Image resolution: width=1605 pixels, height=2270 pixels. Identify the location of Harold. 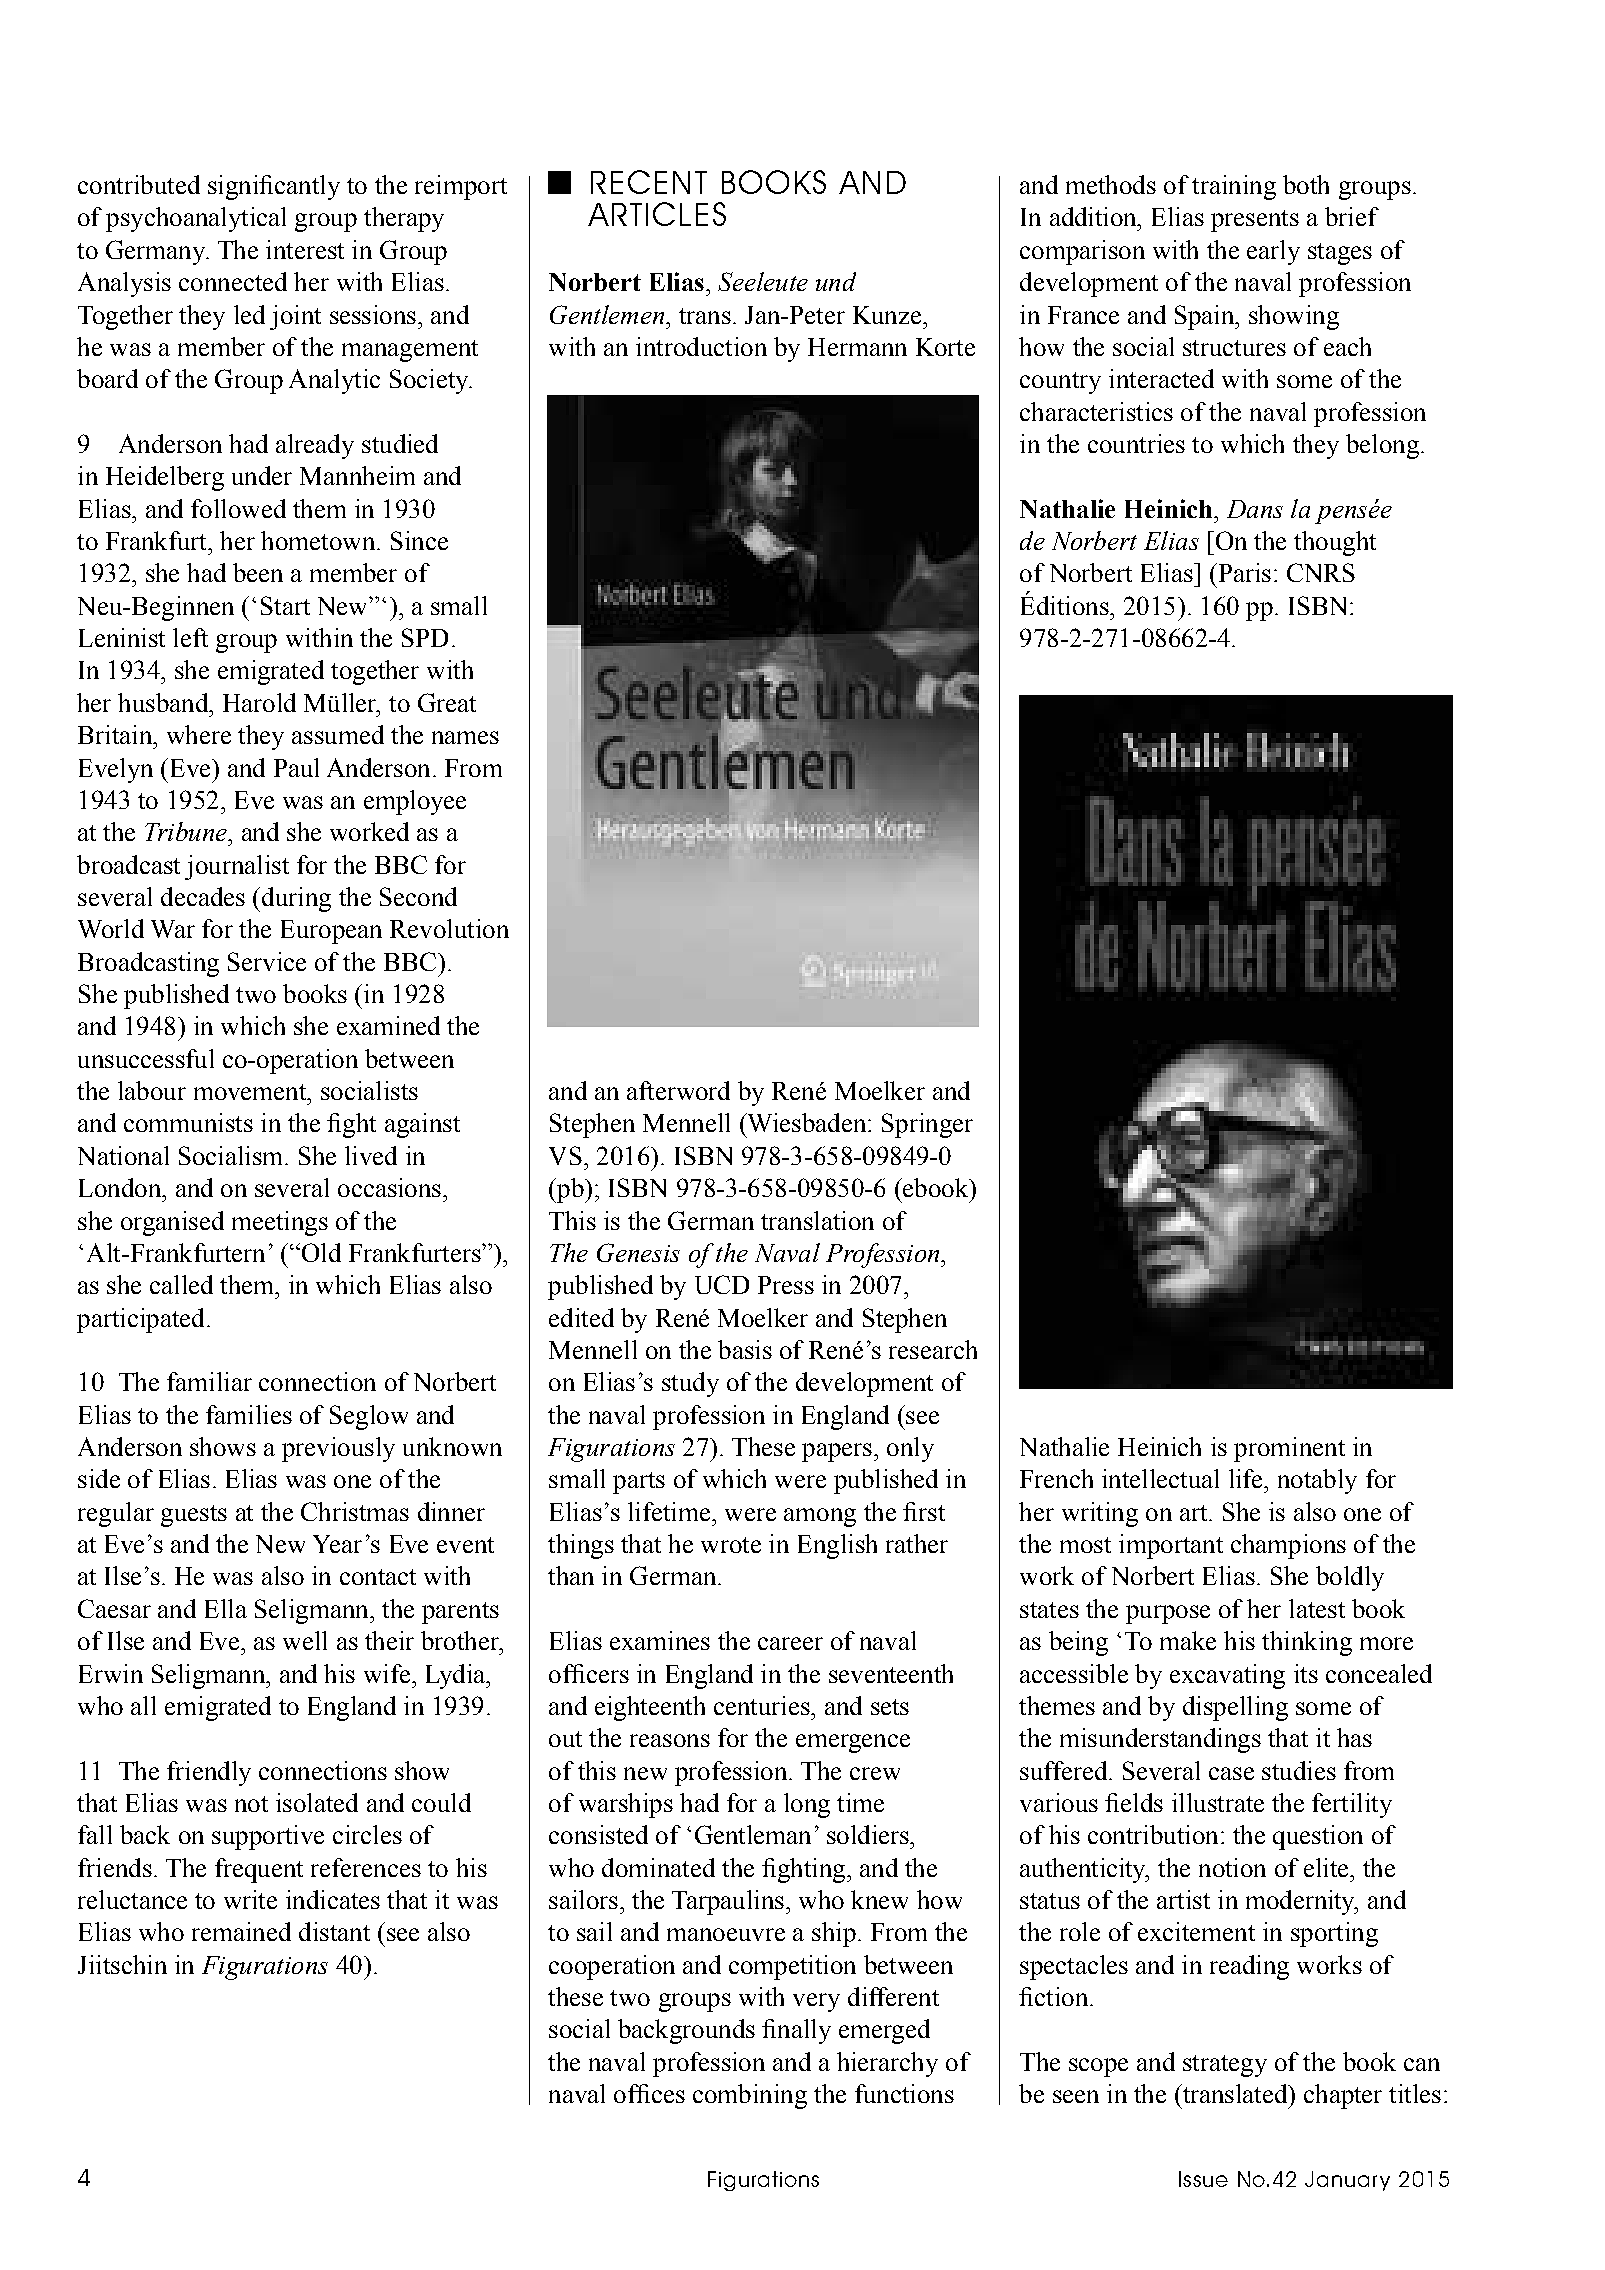
(259, 702).
